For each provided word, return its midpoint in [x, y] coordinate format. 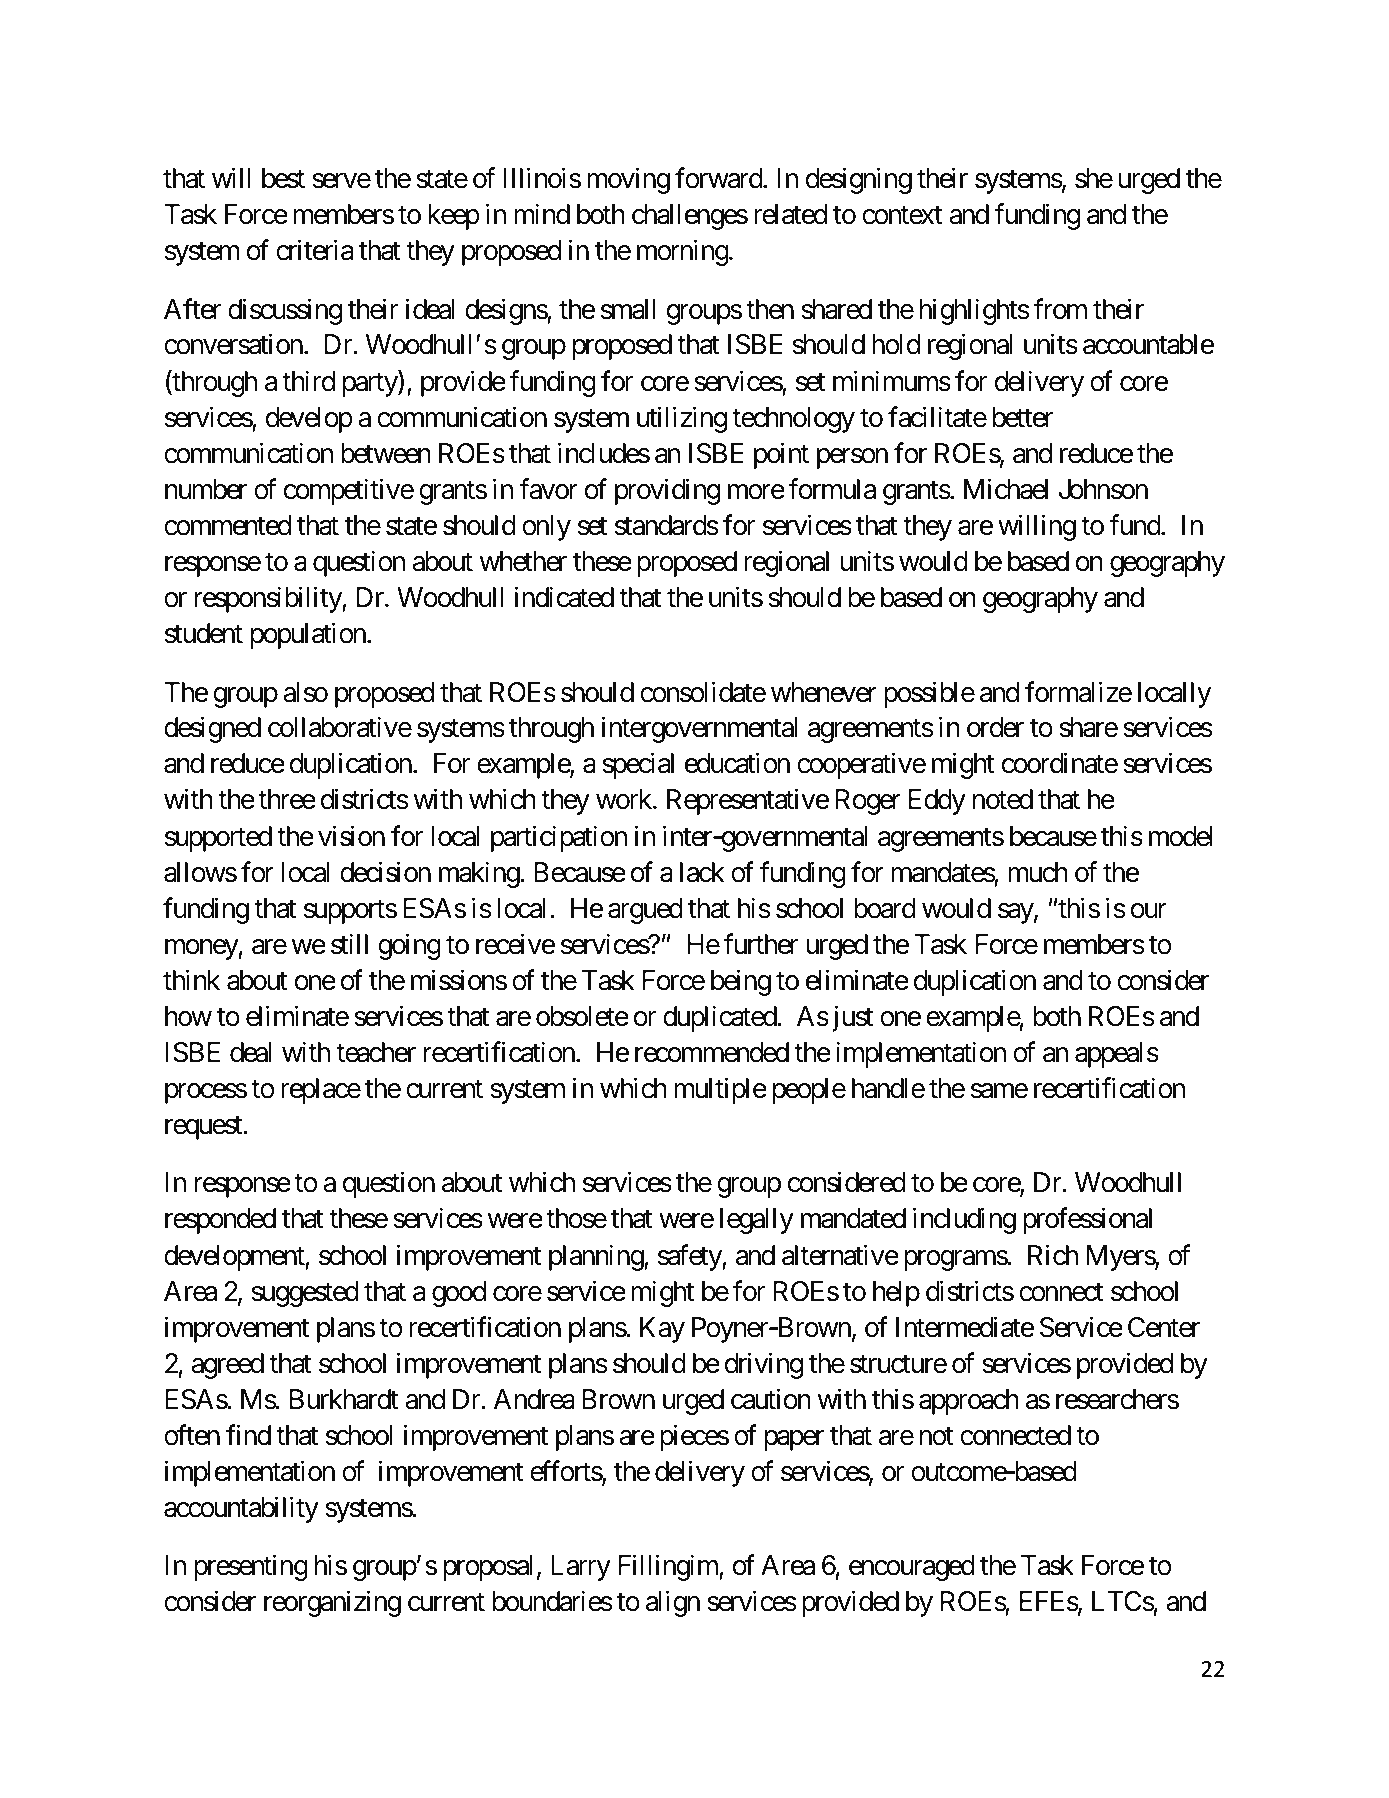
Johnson [1103, 489]
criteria [314, 250]
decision [385, 872]
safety [690, 1257]
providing [667, 491]
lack [702, 872]
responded [220, 1221]
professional [1087, 1221]
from [1060, 309]
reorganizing [332, 1604]
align [673, 1604]
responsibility [269, 599]
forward [719, 178]
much [1038, 872]
